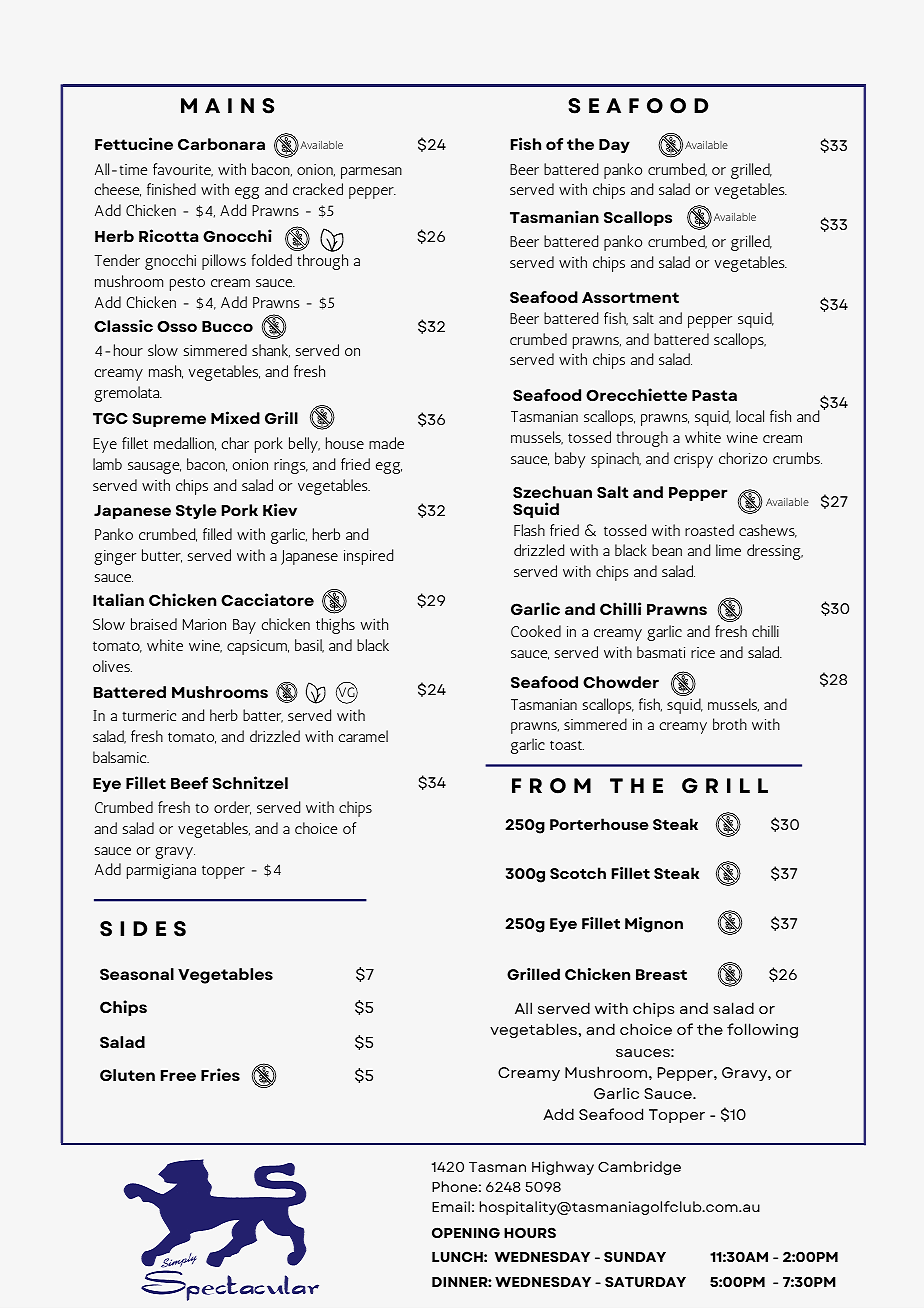 The height and width of the page is (1309, 924). What do you see at coordinates (183, 170) in the page?
I see `favourite` at bounding box center [183, 170].
